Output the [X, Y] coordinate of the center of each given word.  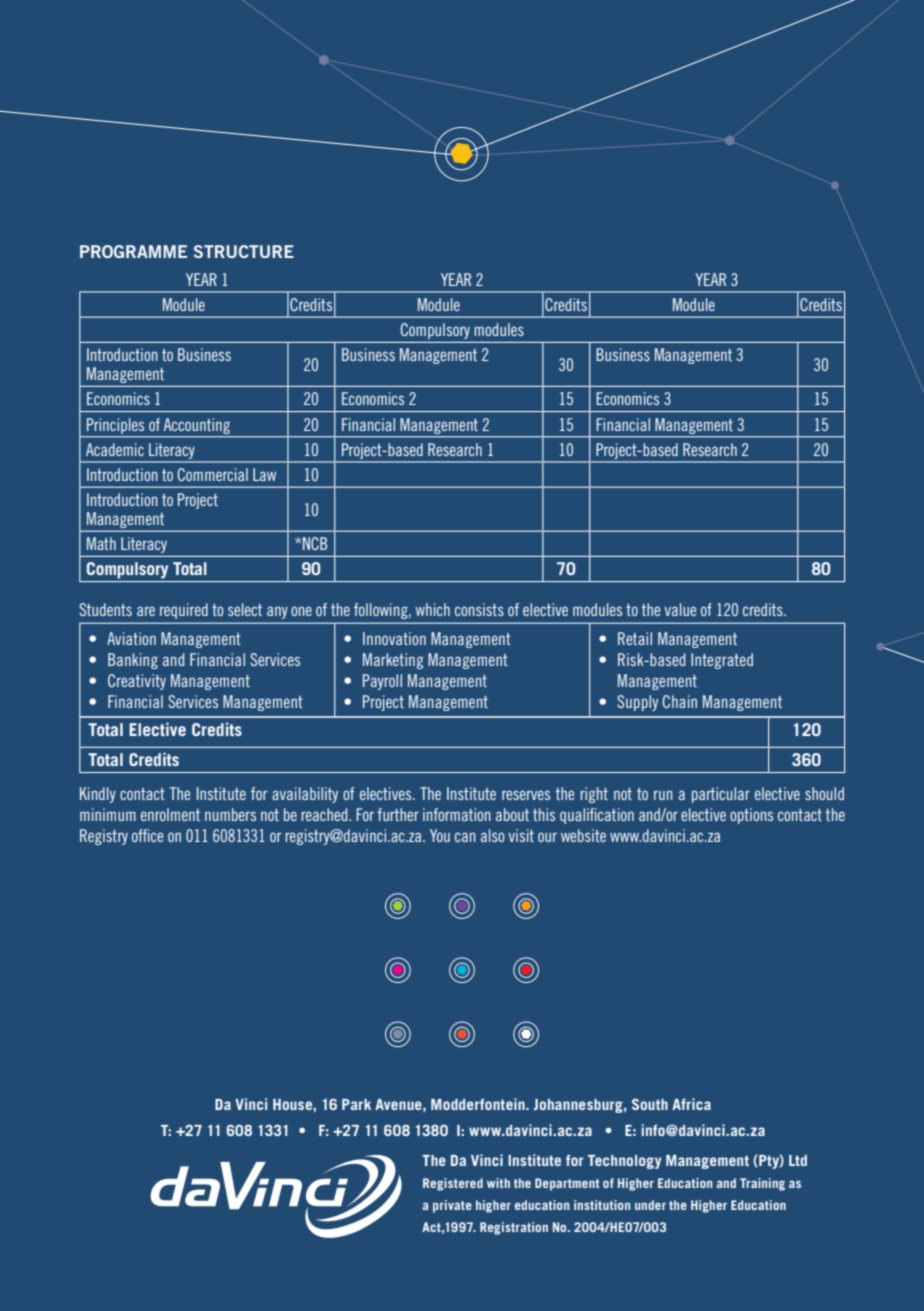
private [452, 1206]
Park [356, 1104]
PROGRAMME [133, 251]
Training [762, 1184]
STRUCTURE [244, 251]
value [680, 609]
